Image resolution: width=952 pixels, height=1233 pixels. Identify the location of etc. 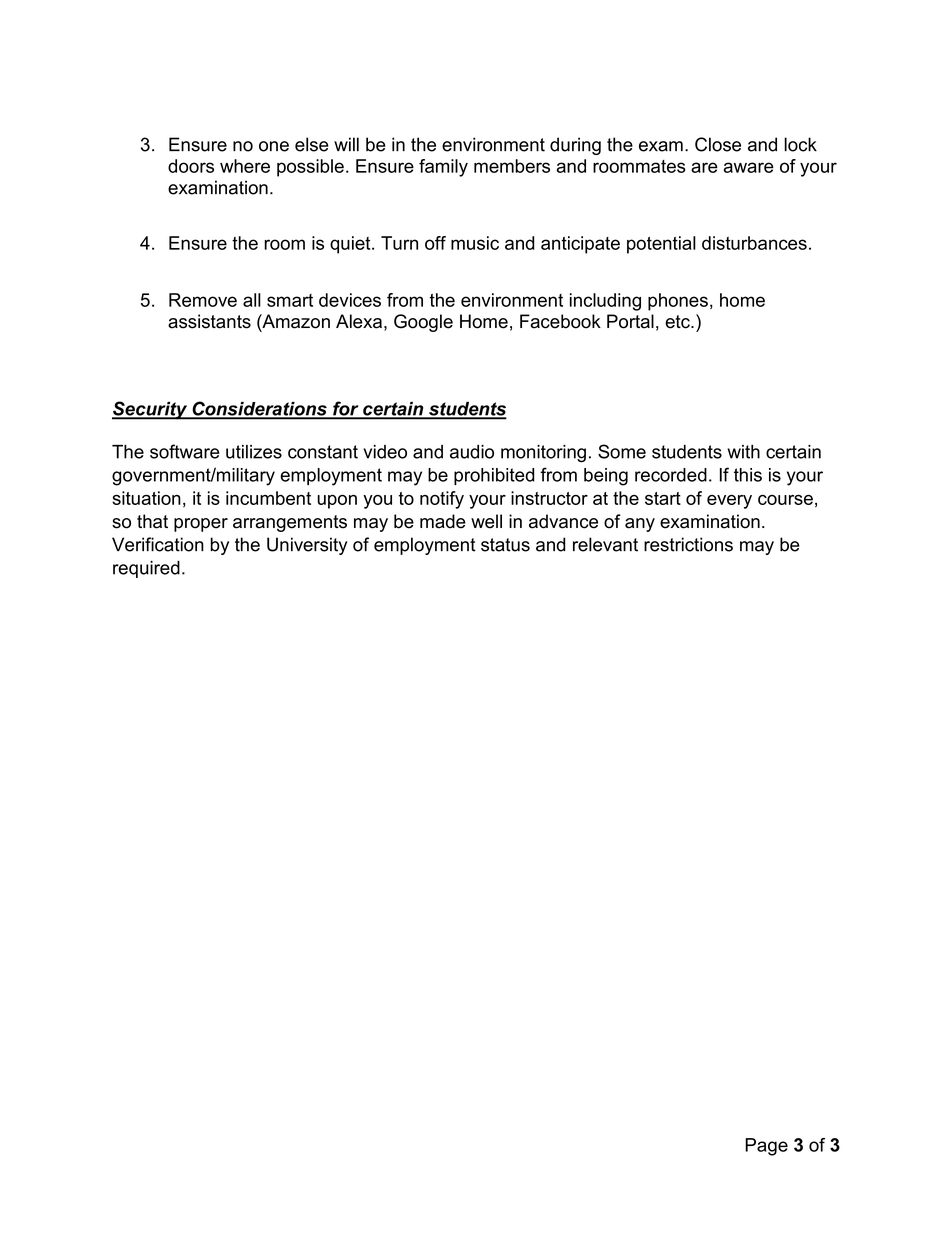
(678, 322).
